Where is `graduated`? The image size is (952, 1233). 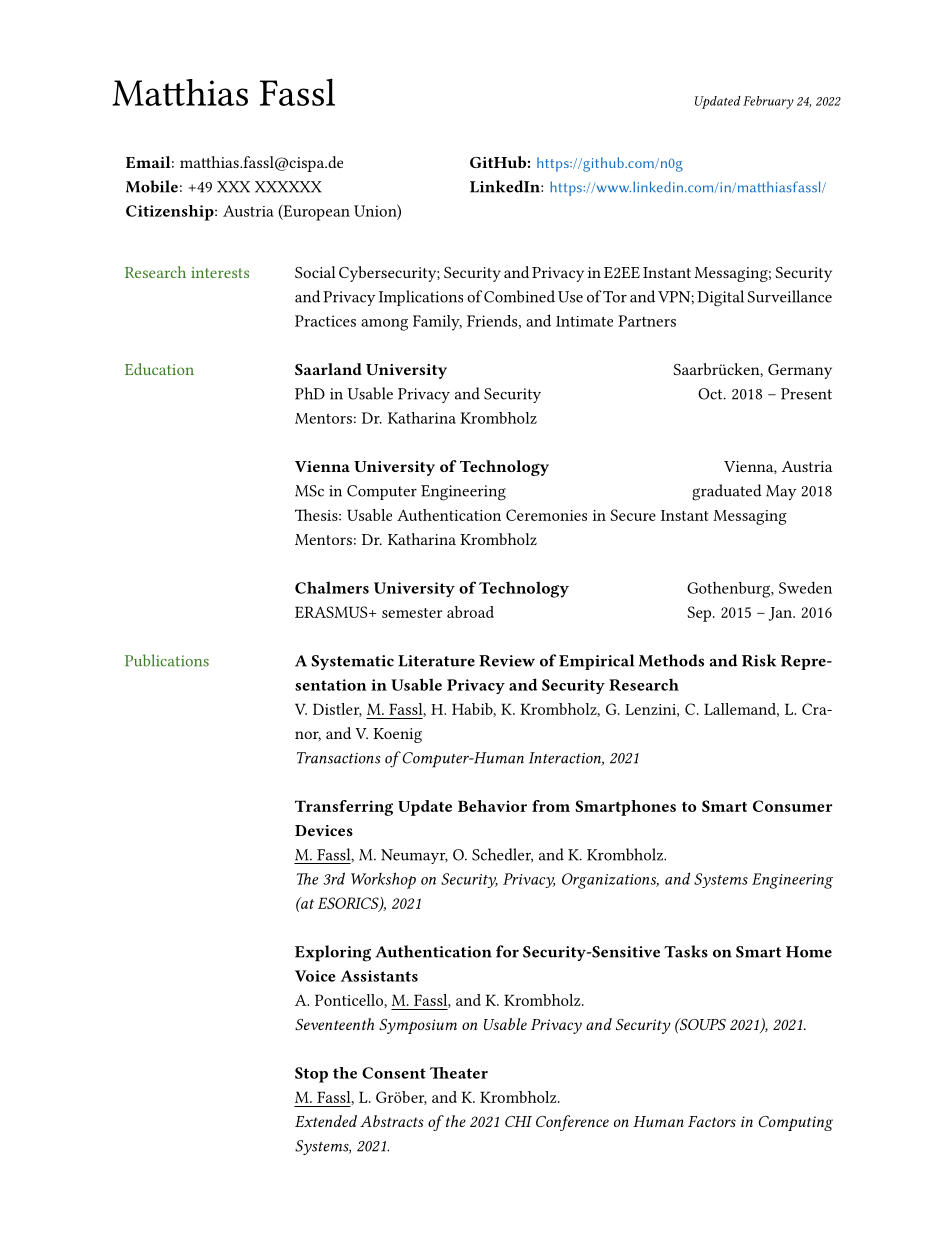
graduated is located at coordinates (727, 492).
